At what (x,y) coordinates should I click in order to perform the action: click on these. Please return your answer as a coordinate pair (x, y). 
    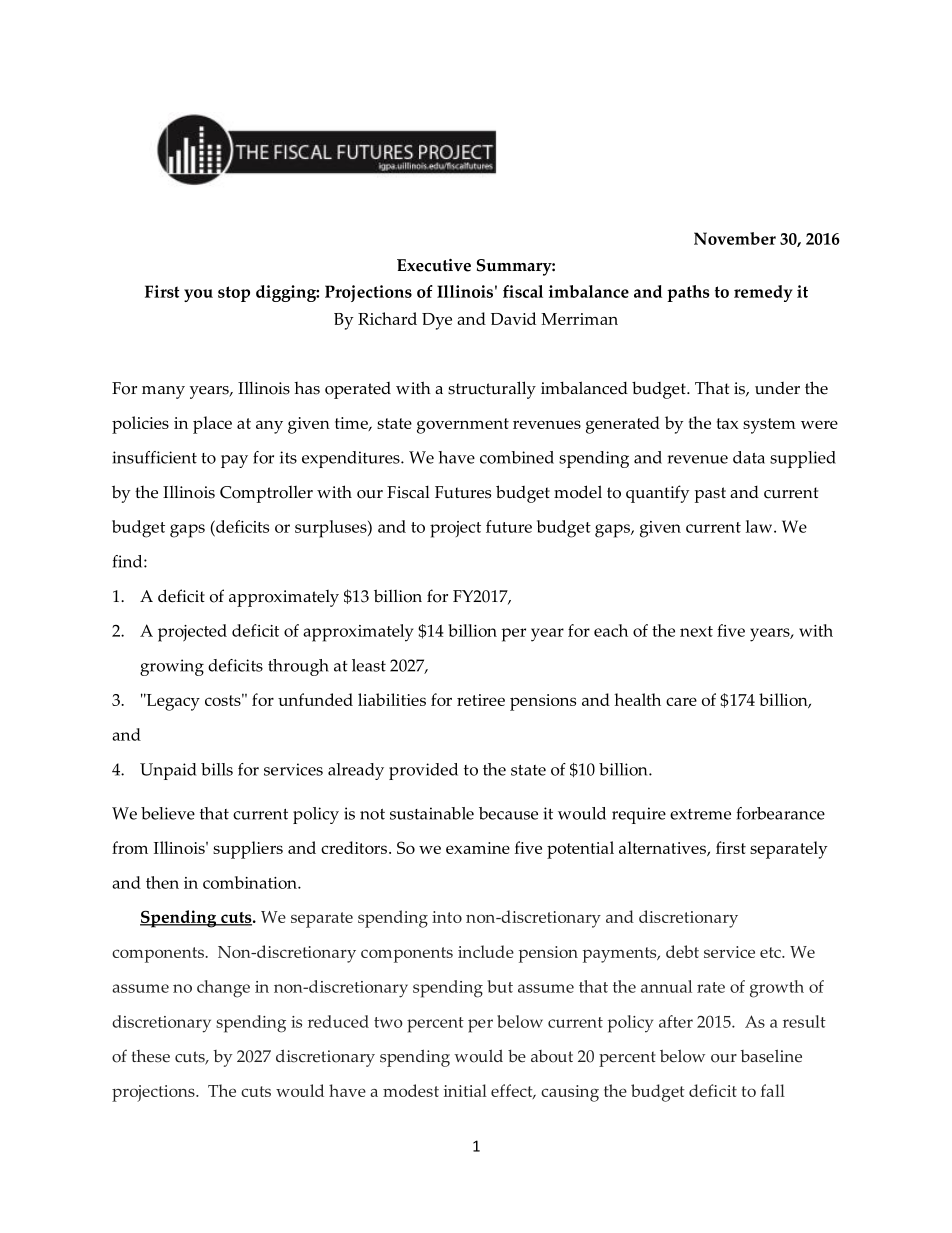
    Looking at the image, I should click on (150, 1056).
